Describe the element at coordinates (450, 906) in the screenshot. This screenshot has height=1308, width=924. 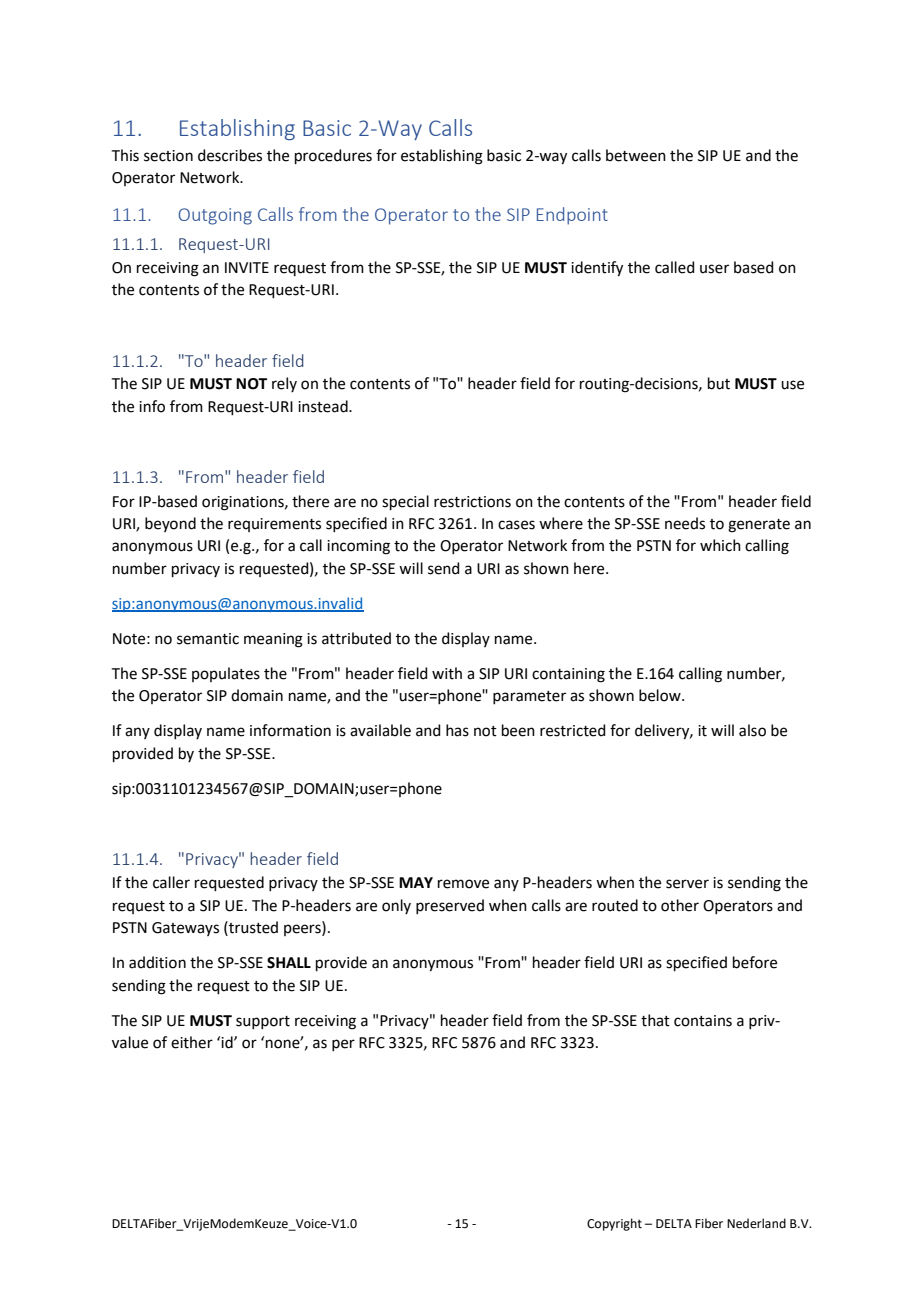
I see `preserved` at that location.
